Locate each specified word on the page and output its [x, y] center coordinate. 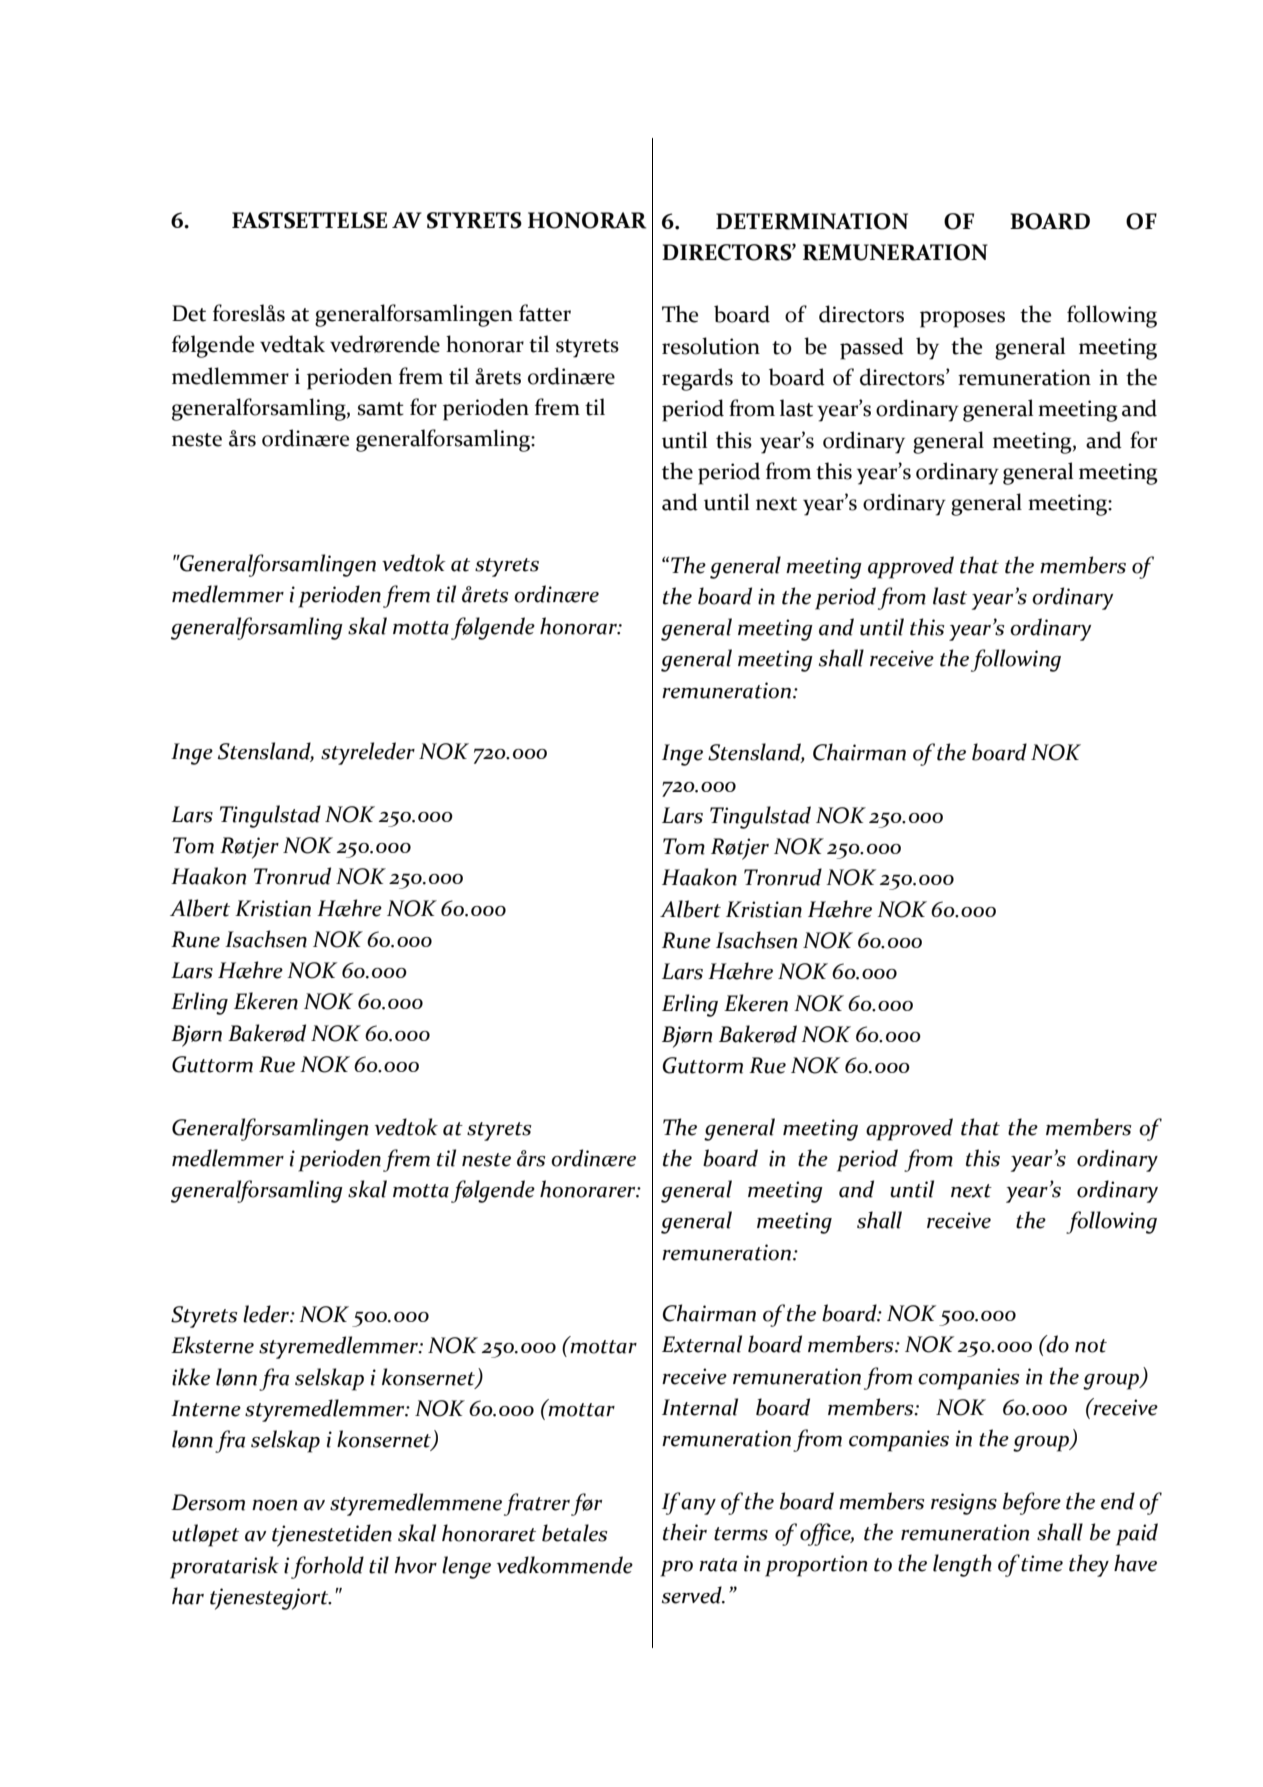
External [702, 1344]
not [1091, 1346]
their [685, 1532]
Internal [700, 1407]
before [1032, 1503]
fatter [545, 313]
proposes [962, 319]
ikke [191, 1377]
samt [381, 409]
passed [872, 348]
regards [697, 379]
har [188, 1596]
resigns [964, 1504]
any [698, 1507]
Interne [206, 1408]
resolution [711, 346]
